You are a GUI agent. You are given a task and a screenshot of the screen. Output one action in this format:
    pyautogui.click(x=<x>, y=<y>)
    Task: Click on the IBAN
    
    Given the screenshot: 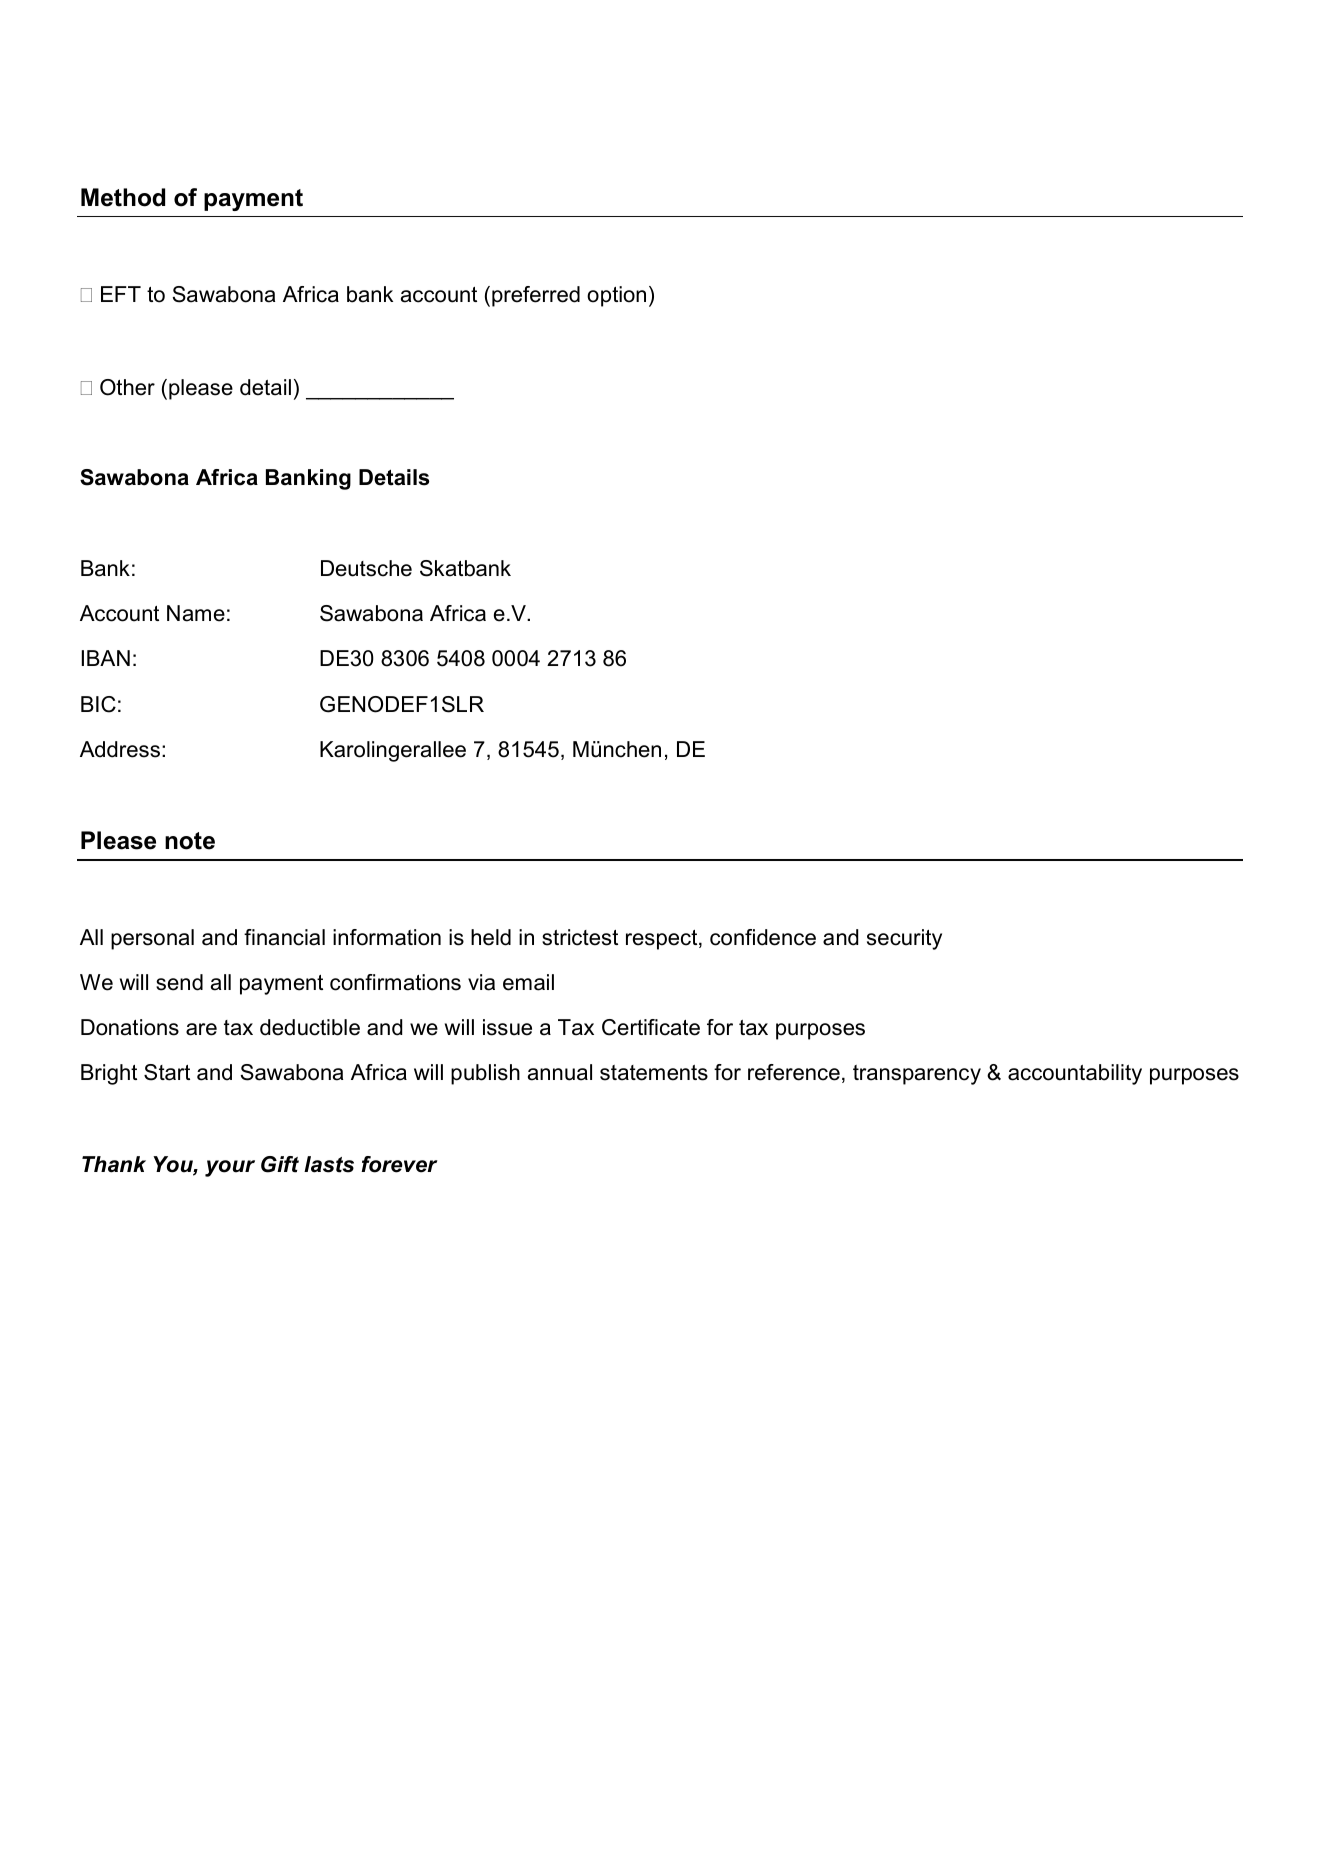 What is the action you would take?
    pyautogui.click(x=106, y=658)
